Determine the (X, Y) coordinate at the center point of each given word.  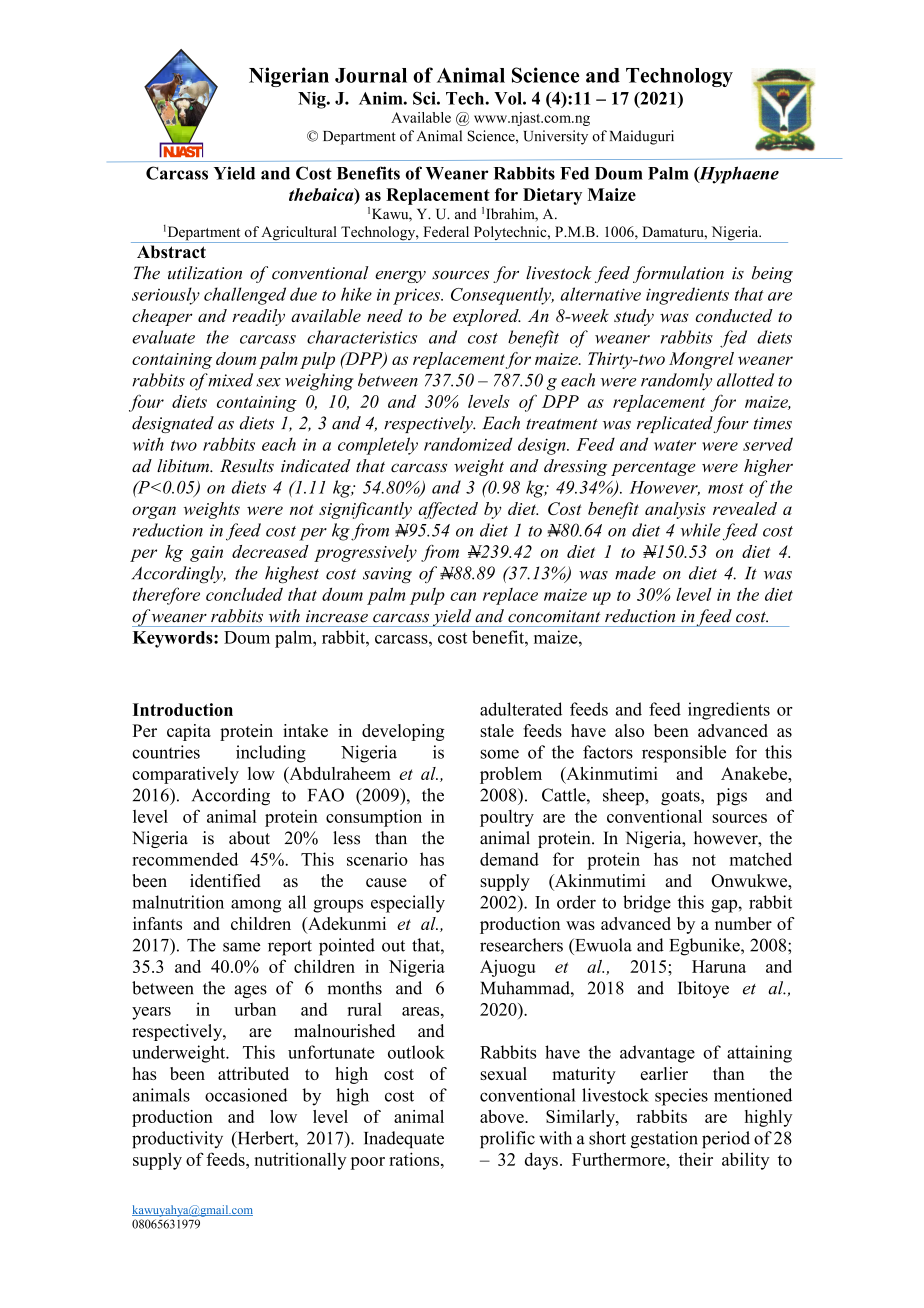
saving (387, 575)
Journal (371, 75)
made (635, 573)
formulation (678, 274)
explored (487, 317)
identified (225, 881)
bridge (647, 904)
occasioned (246, 1095)
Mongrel (701, 360)
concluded (244, 594)
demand (509, 859)
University (556, 137)
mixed (230, 380)
